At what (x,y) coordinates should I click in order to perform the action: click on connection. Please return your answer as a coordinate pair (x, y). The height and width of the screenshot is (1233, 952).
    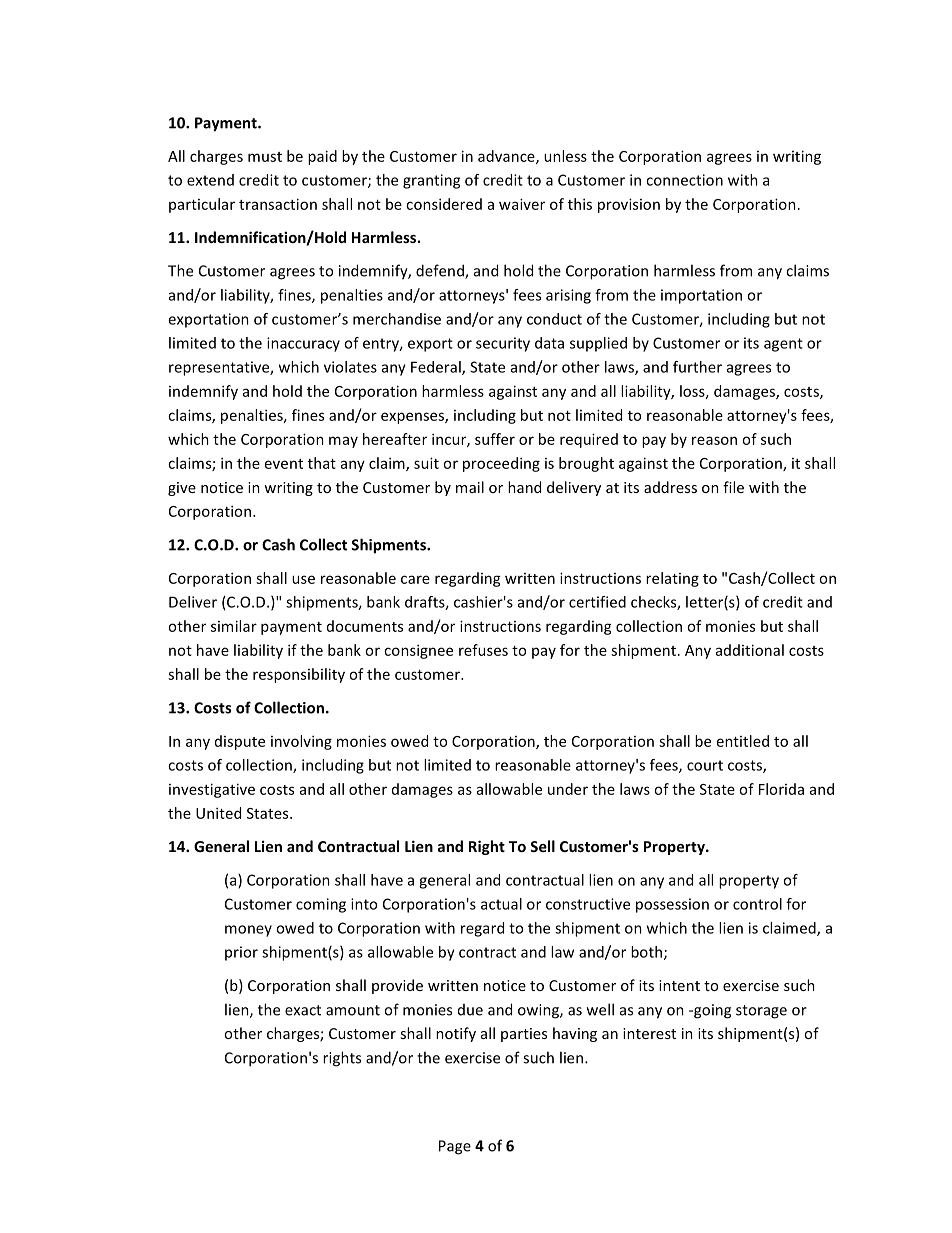
    Looking at the image, I should click on (684, 180).
